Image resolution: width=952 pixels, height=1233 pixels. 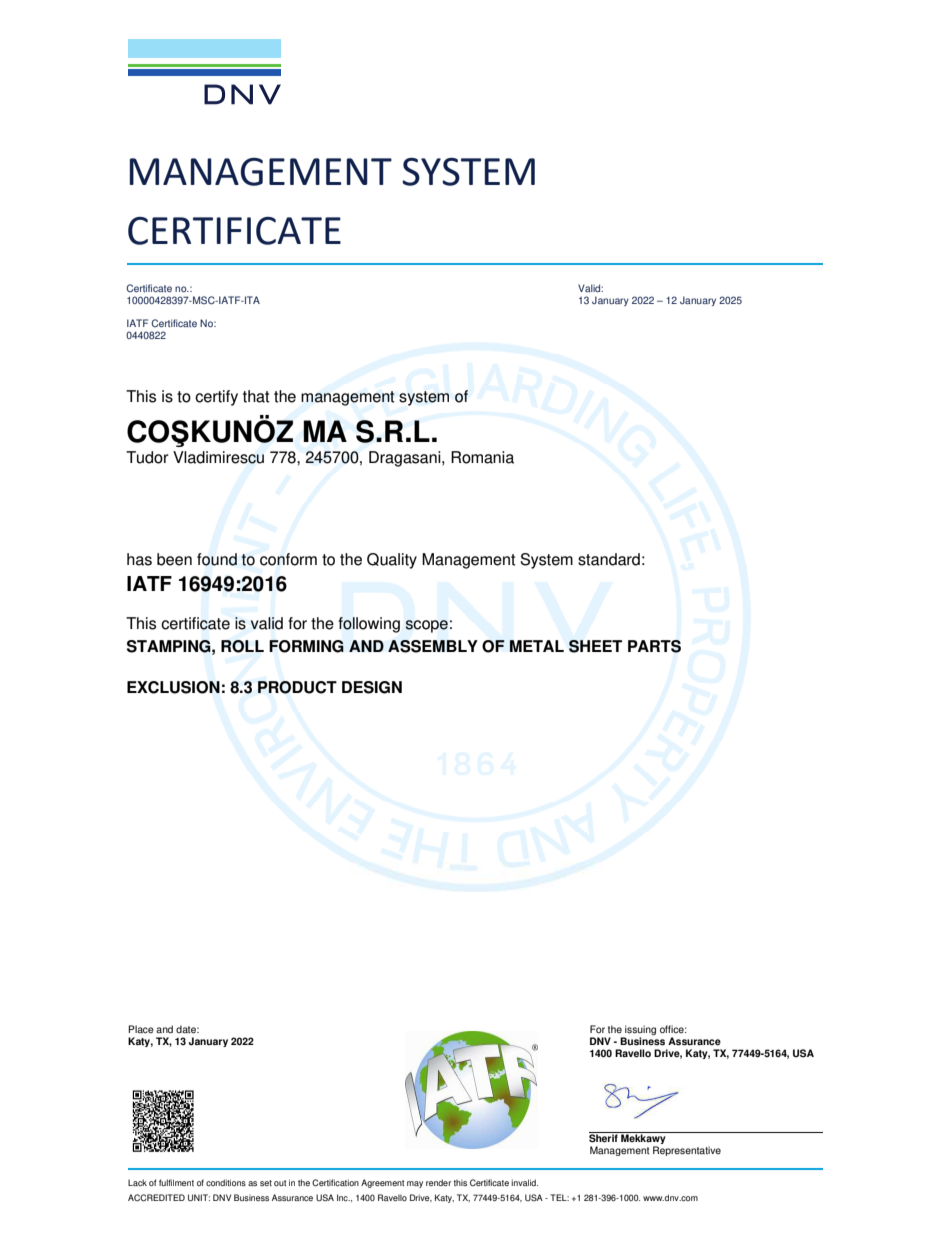 What do you see at coordinates (226, 1182) in the page?
I see `conditions` at bounding box center [226, 1182].
